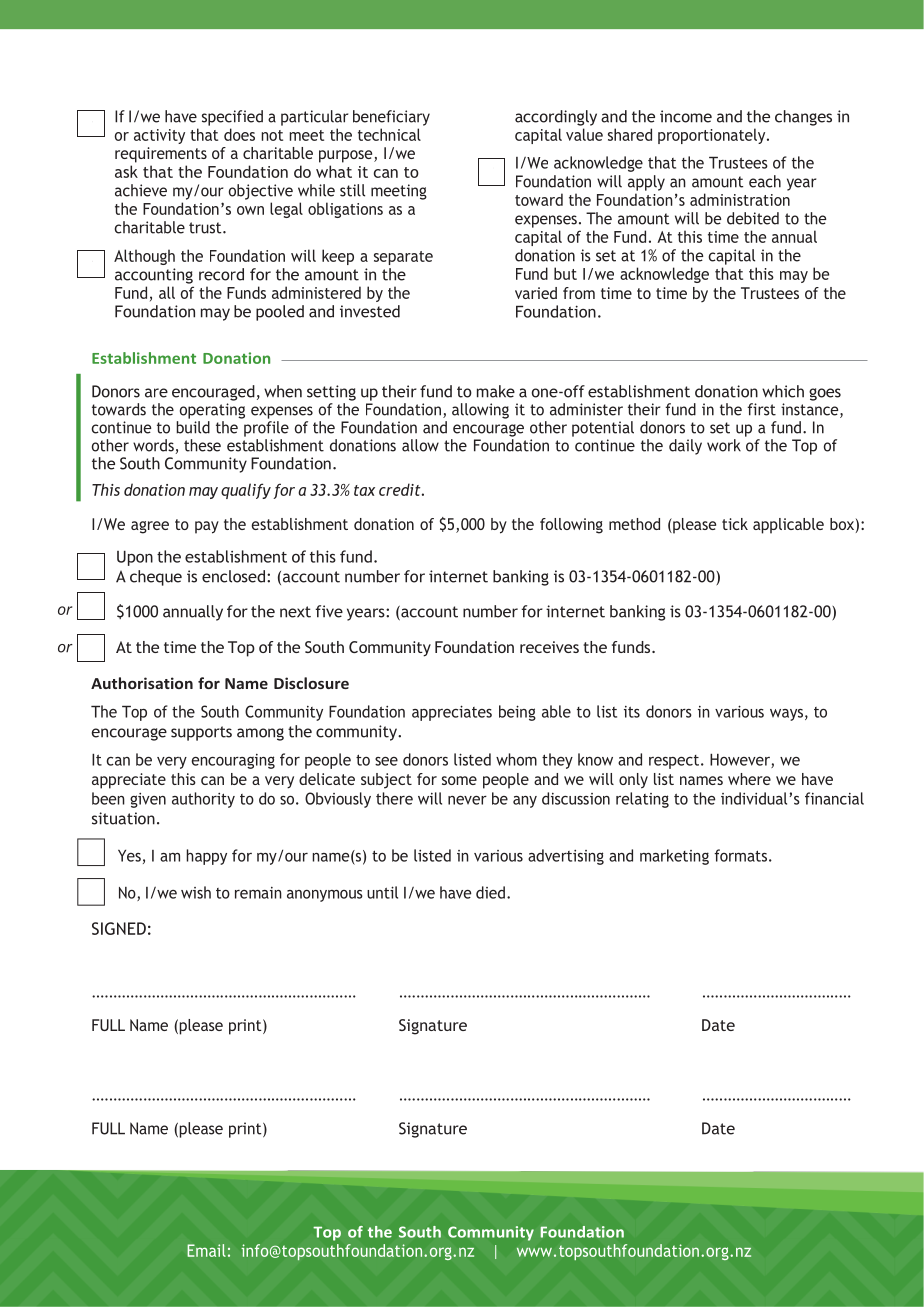  What do you see at coordinates (207, 527) in the screenshot?
I see `pay` at bounding box center [207, 527].
